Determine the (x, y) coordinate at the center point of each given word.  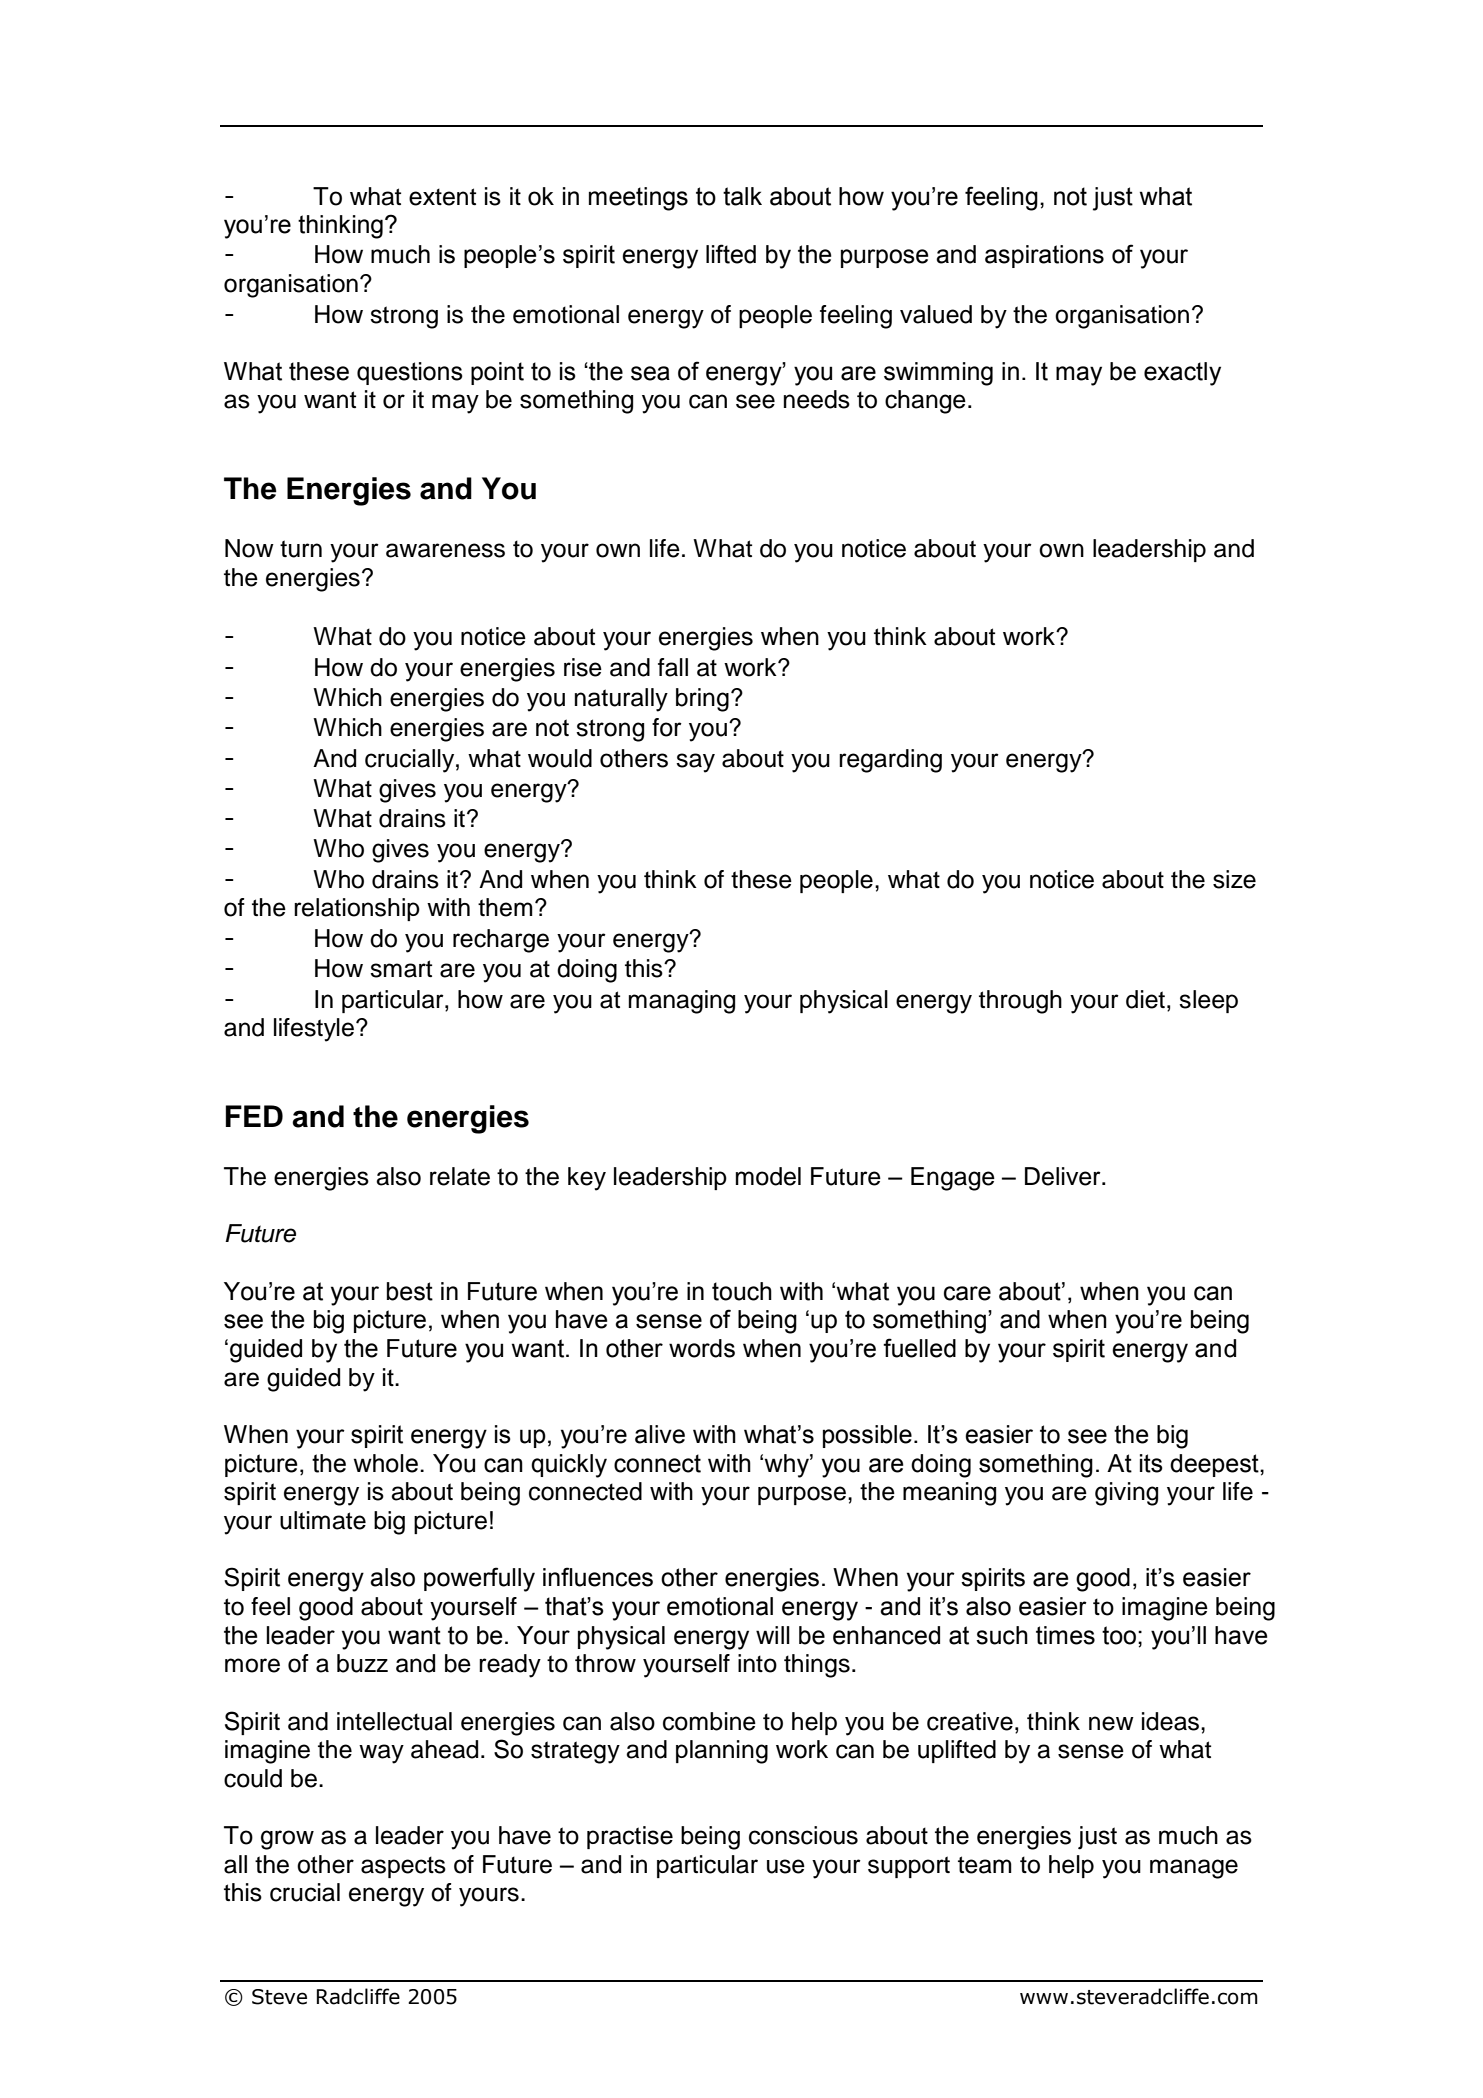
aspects (403, 1867)
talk (742, 196)
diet (1145, 999)
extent (442, 197)
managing (682, 1002)
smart (401, 969)
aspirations (1044, 256)
